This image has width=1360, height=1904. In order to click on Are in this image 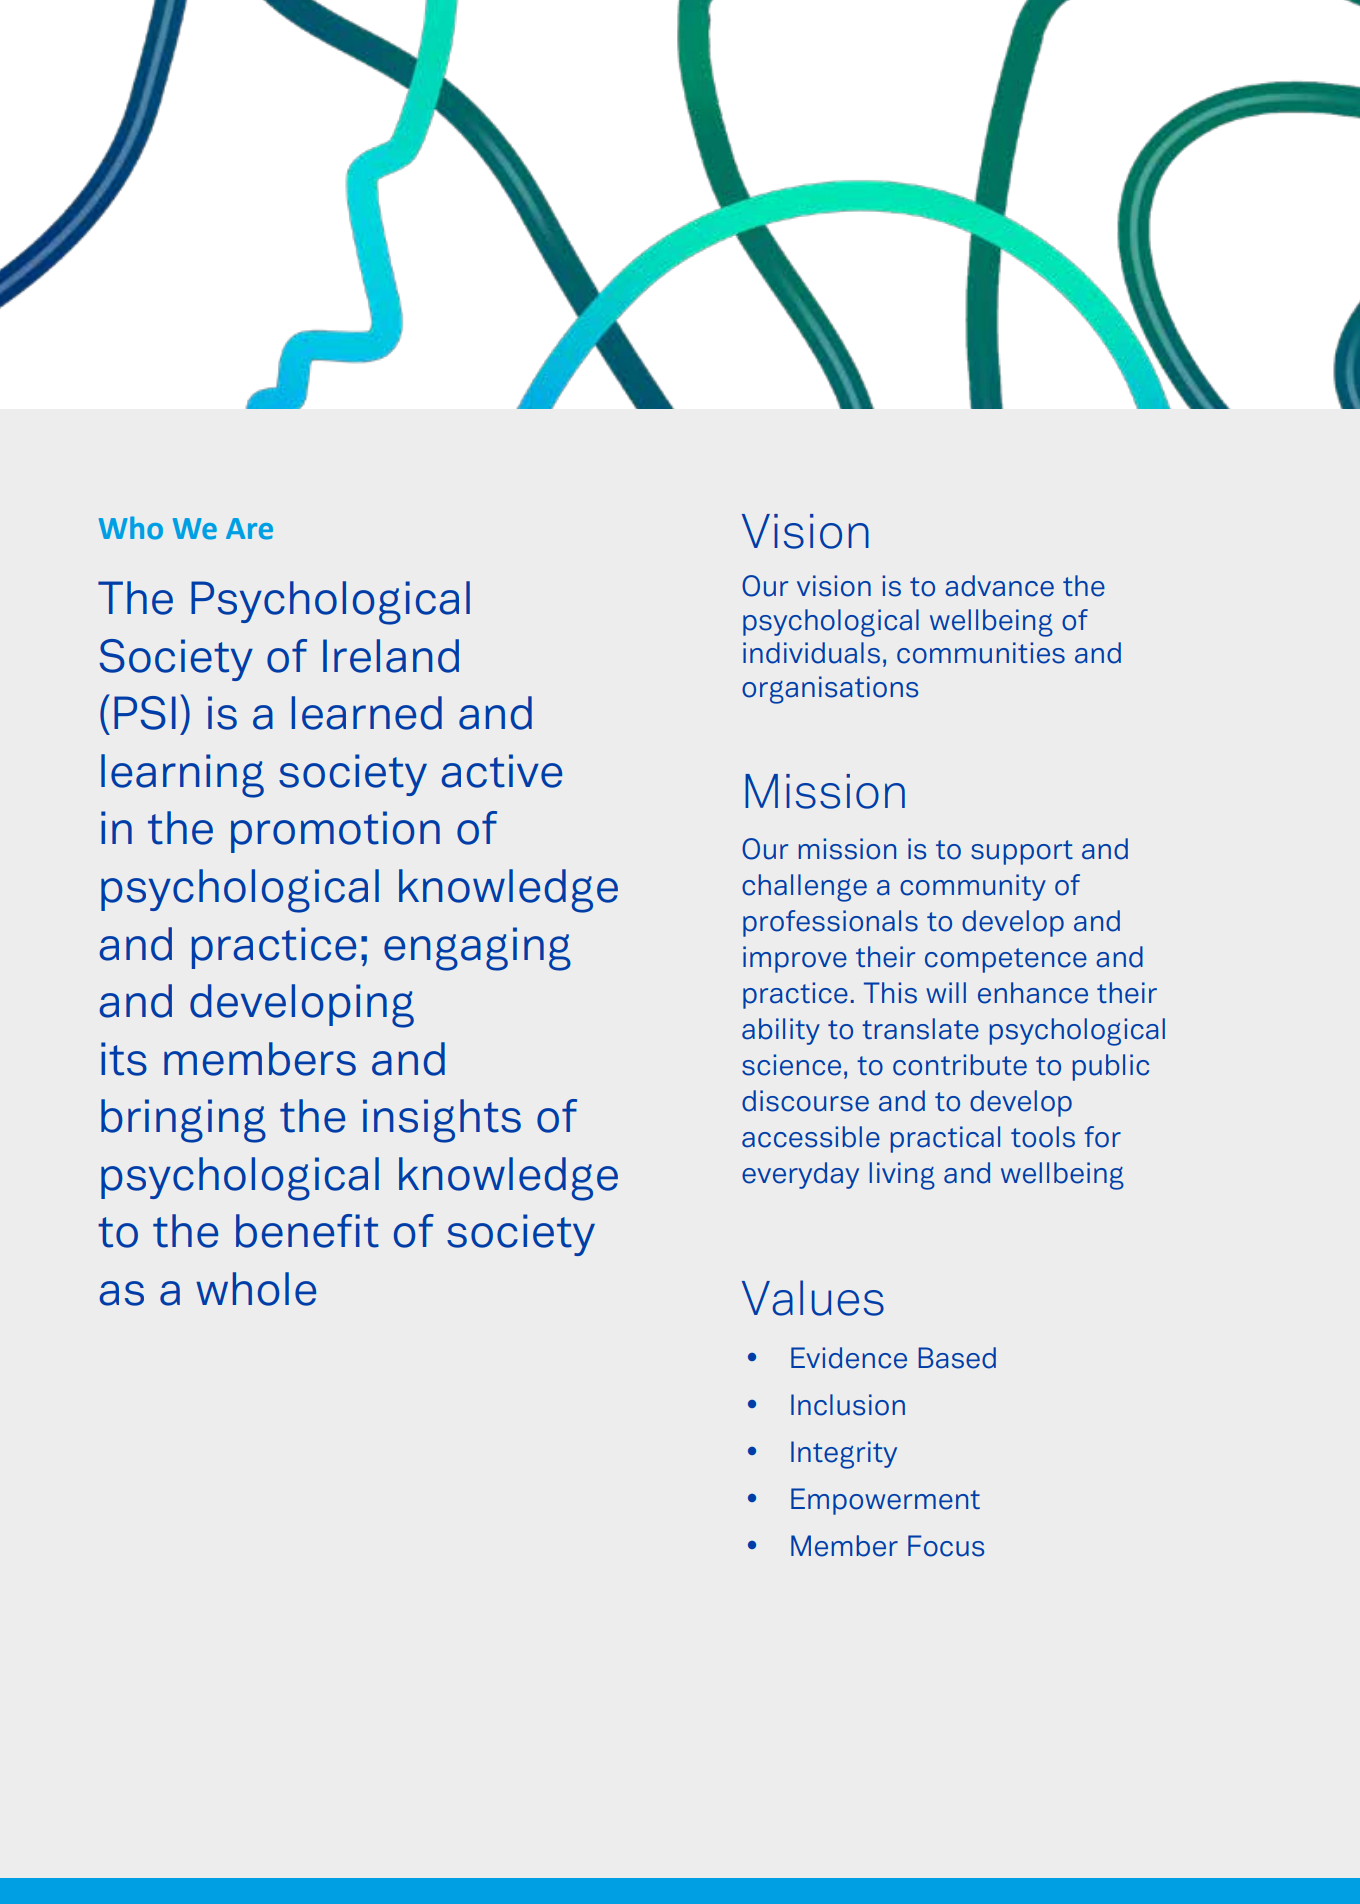, I will do `click(249, 529)`.
